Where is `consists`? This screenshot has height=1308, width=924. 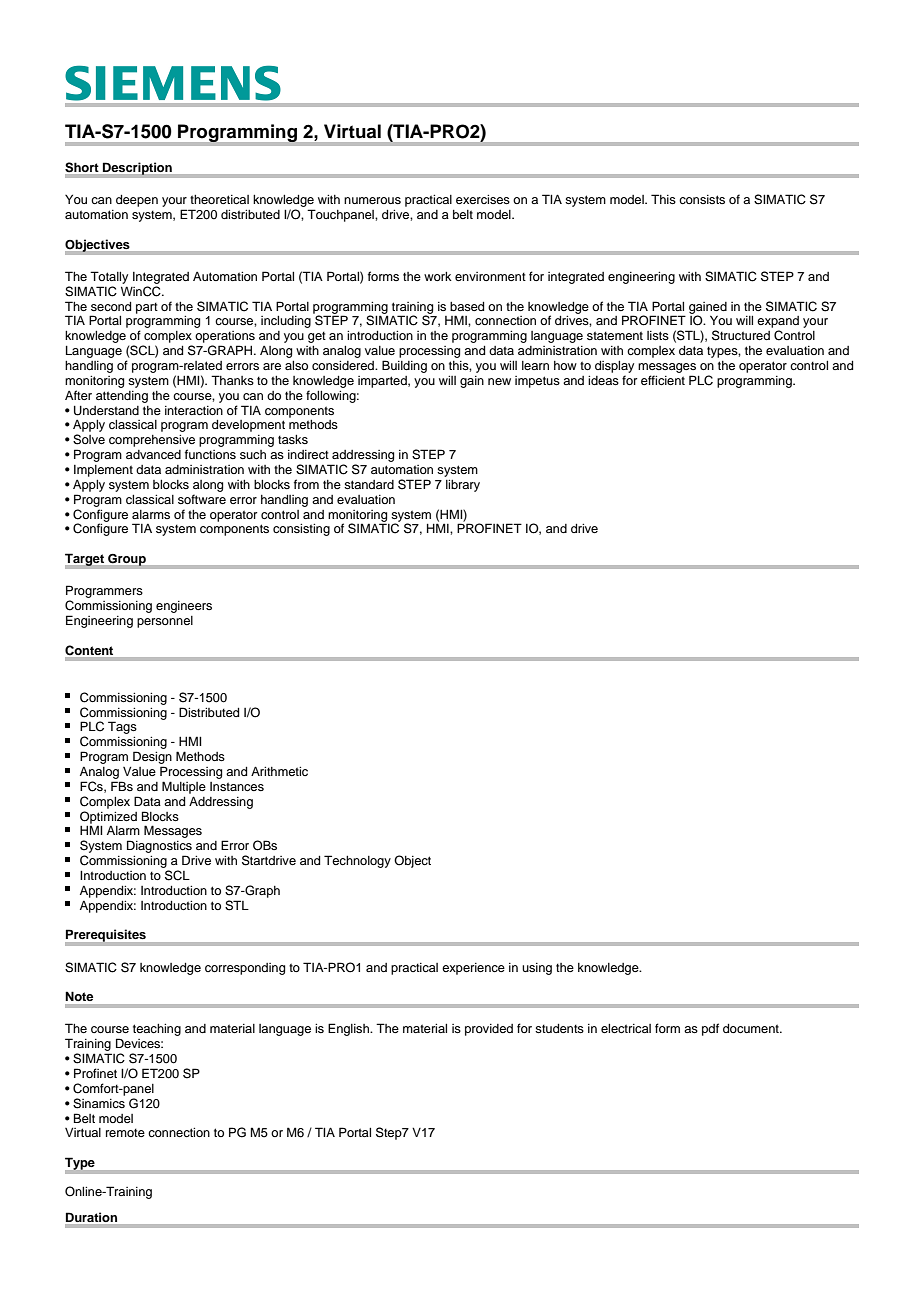
consists is located at coordinates (702, 199).
